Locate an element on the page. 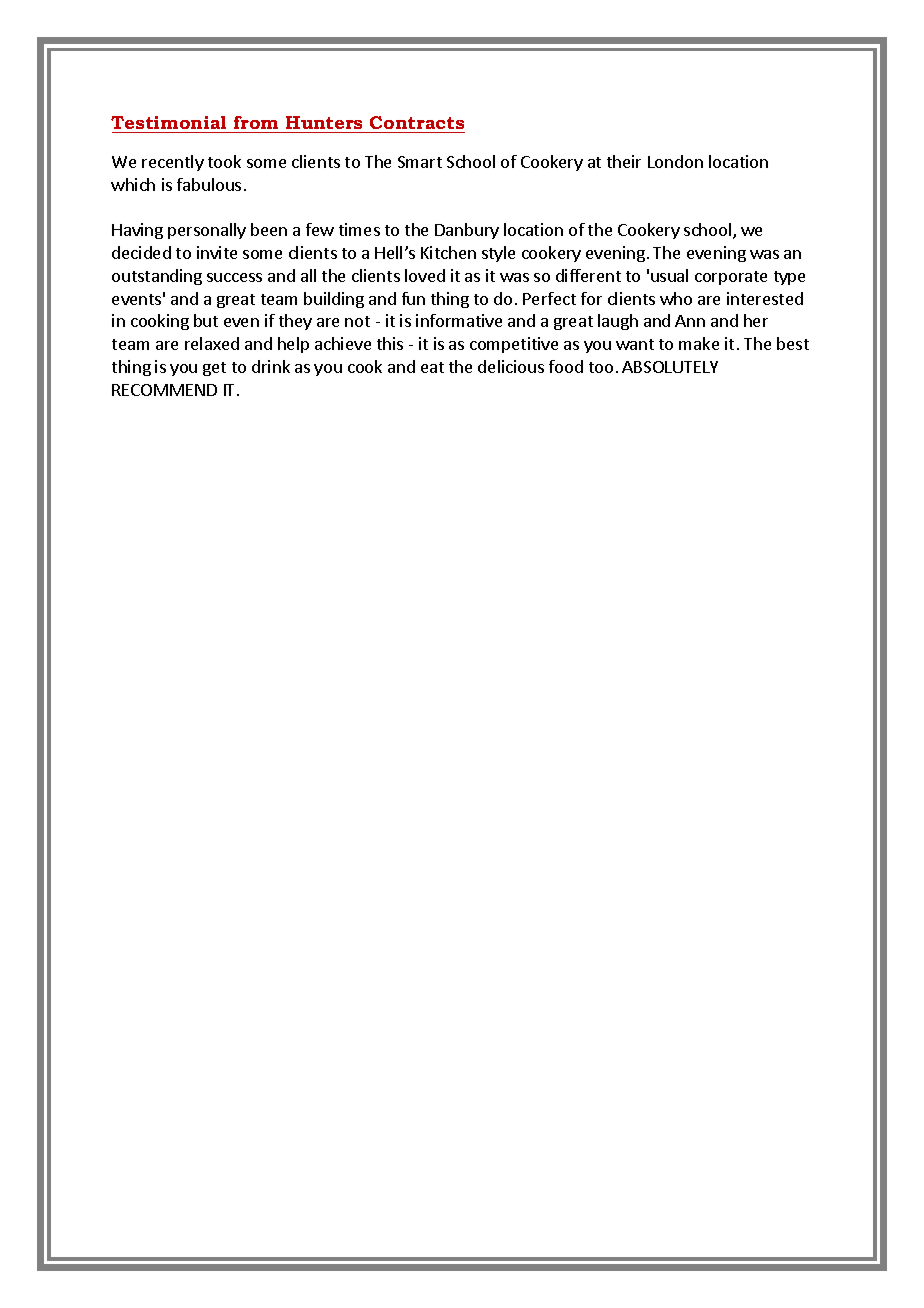 Image resolution: width=924 pixels, height=1308 pixels. usual is located at coordinates (669, 275).
